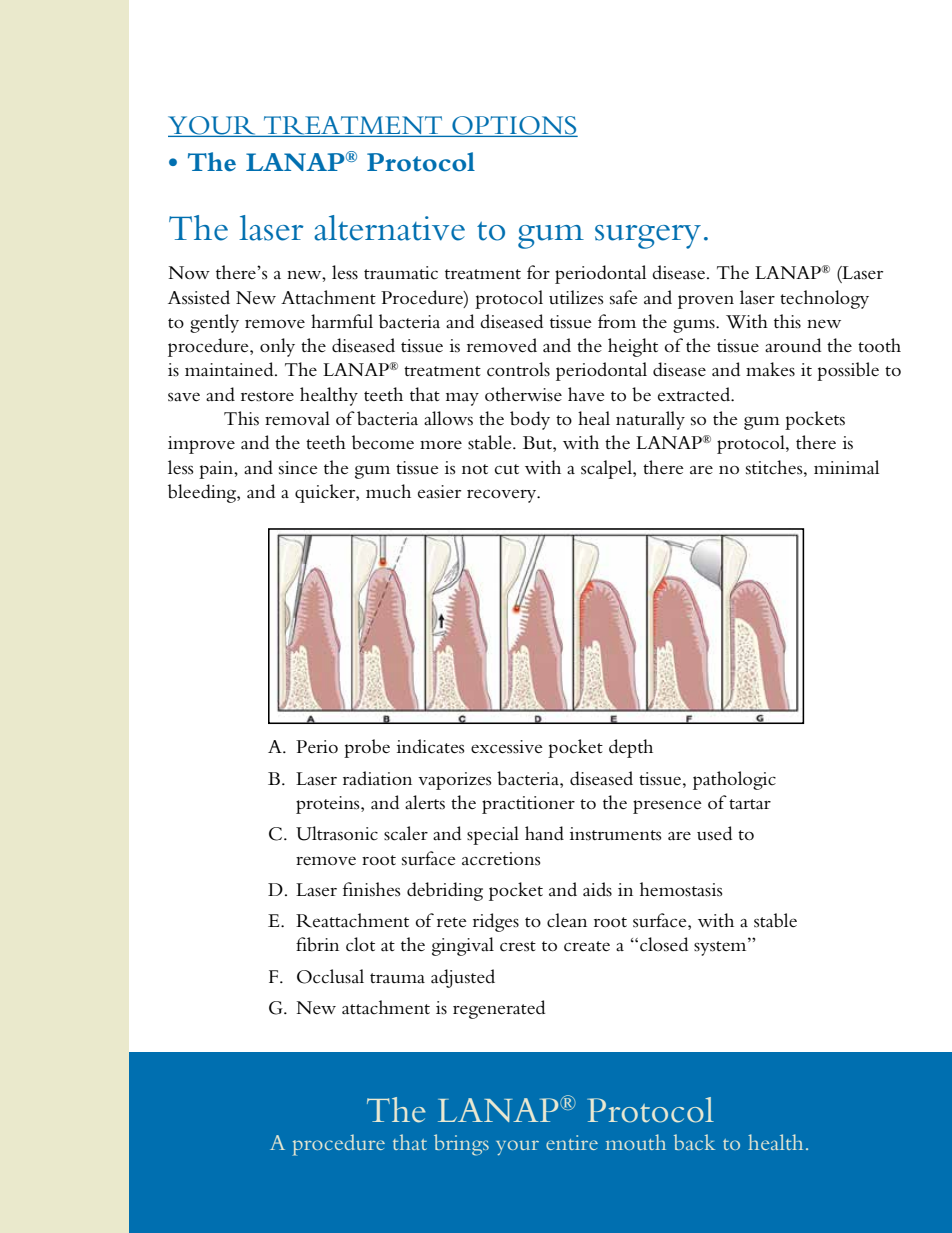 This screenshot has height=1233, width=952. What do you see at coordinates (513, 126) in the screenshot?
I see `OPTIONS` at bounding box center [513, 126].
